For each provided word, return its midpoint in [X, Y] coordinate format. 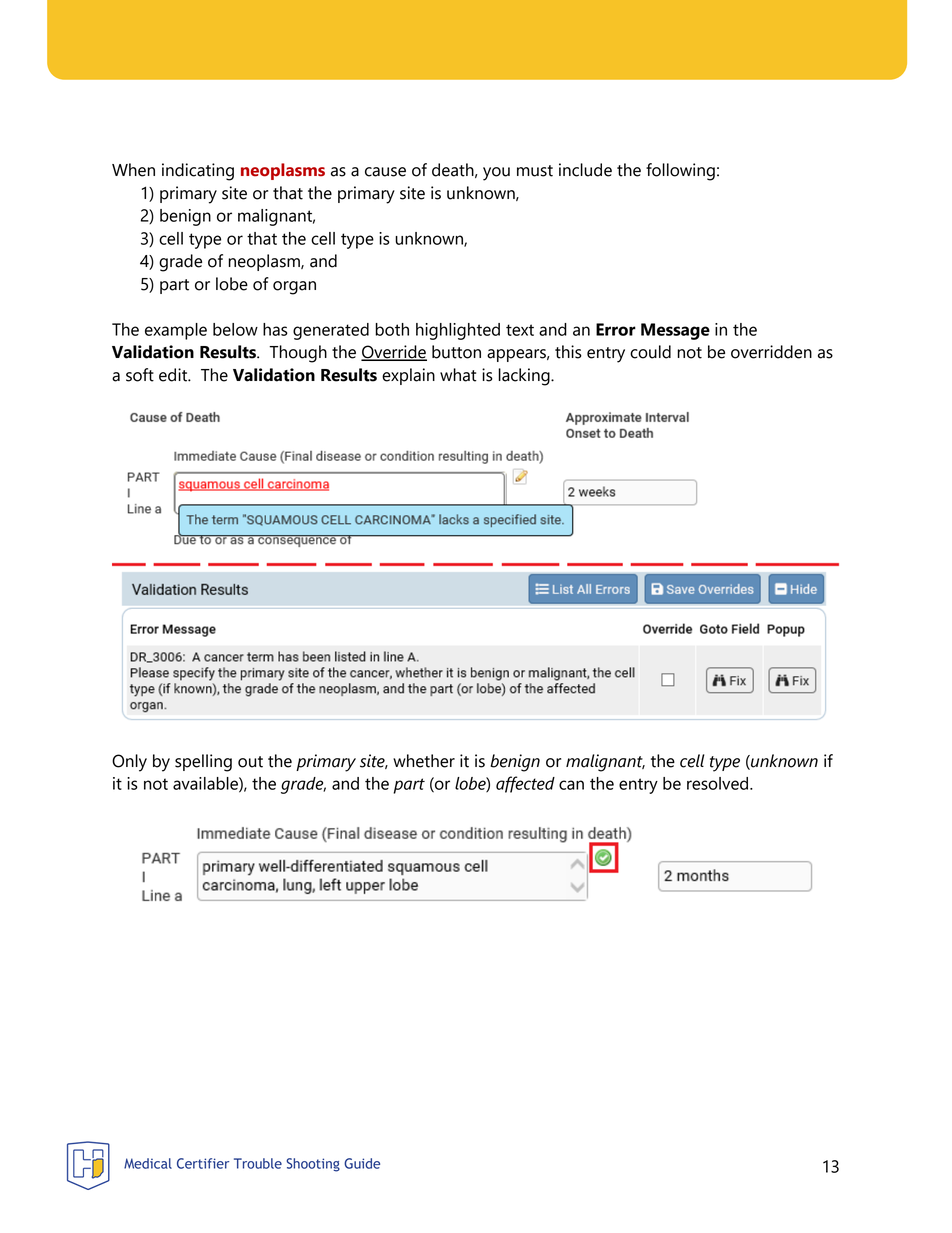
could [650, 352]
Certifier [203, 1163]
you [496, 174]
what [458, 375]
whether [424, 761]
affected [525, 784]
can [571, 785]
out [250, 762]
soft [140, 375]
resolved [719, 783]
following [680, 172]
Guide [362, 1163]
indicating [198, 172]
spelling [203, 763]
